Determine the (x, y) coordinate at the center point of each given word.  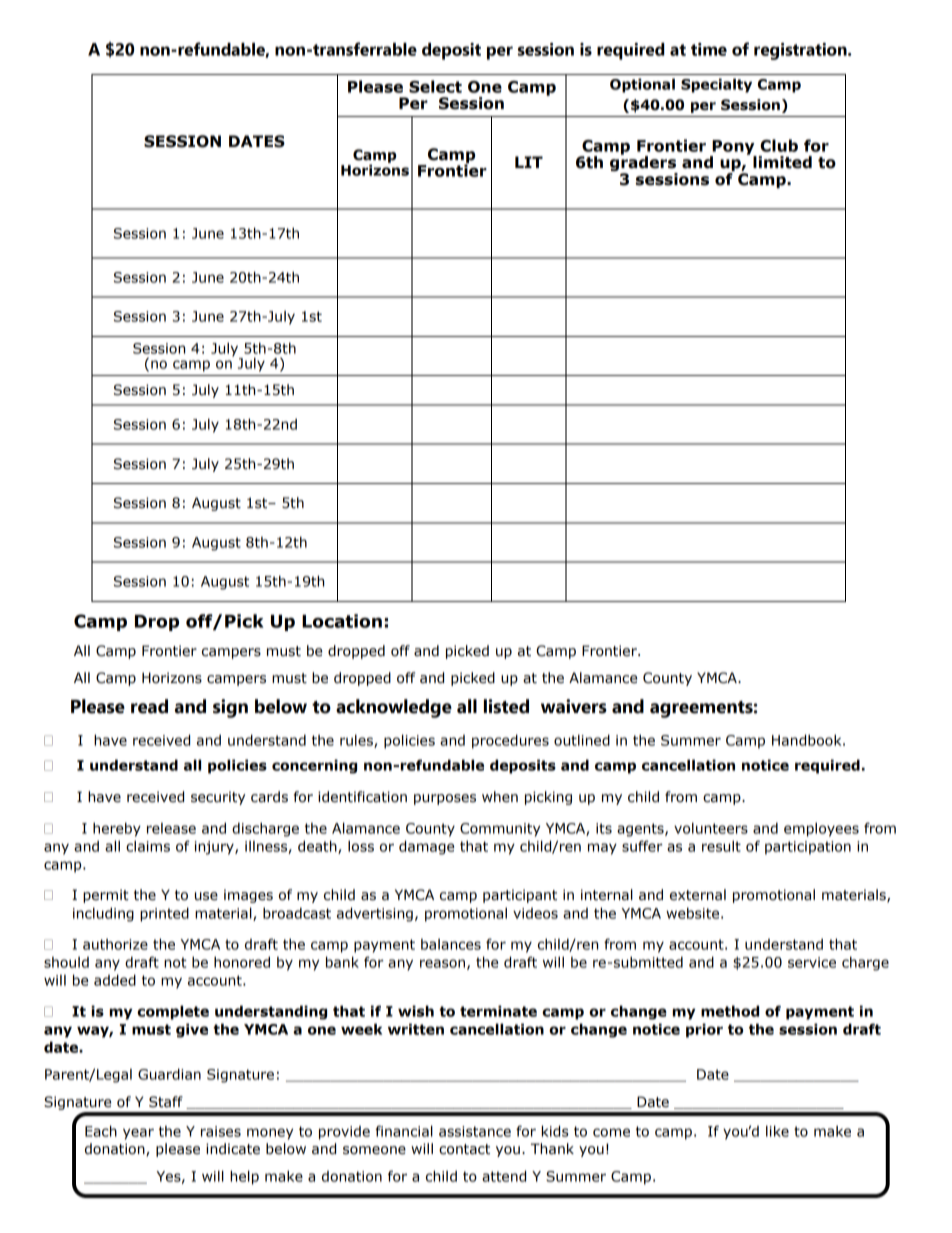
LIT (529, 162)
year (138, 1134)
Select (435, 86)
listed (506, 706)
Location (342, 621)
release (171, 828)
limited (782, 162)
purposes (445, 799)
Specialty (716, 85)
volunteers (711, 828)
